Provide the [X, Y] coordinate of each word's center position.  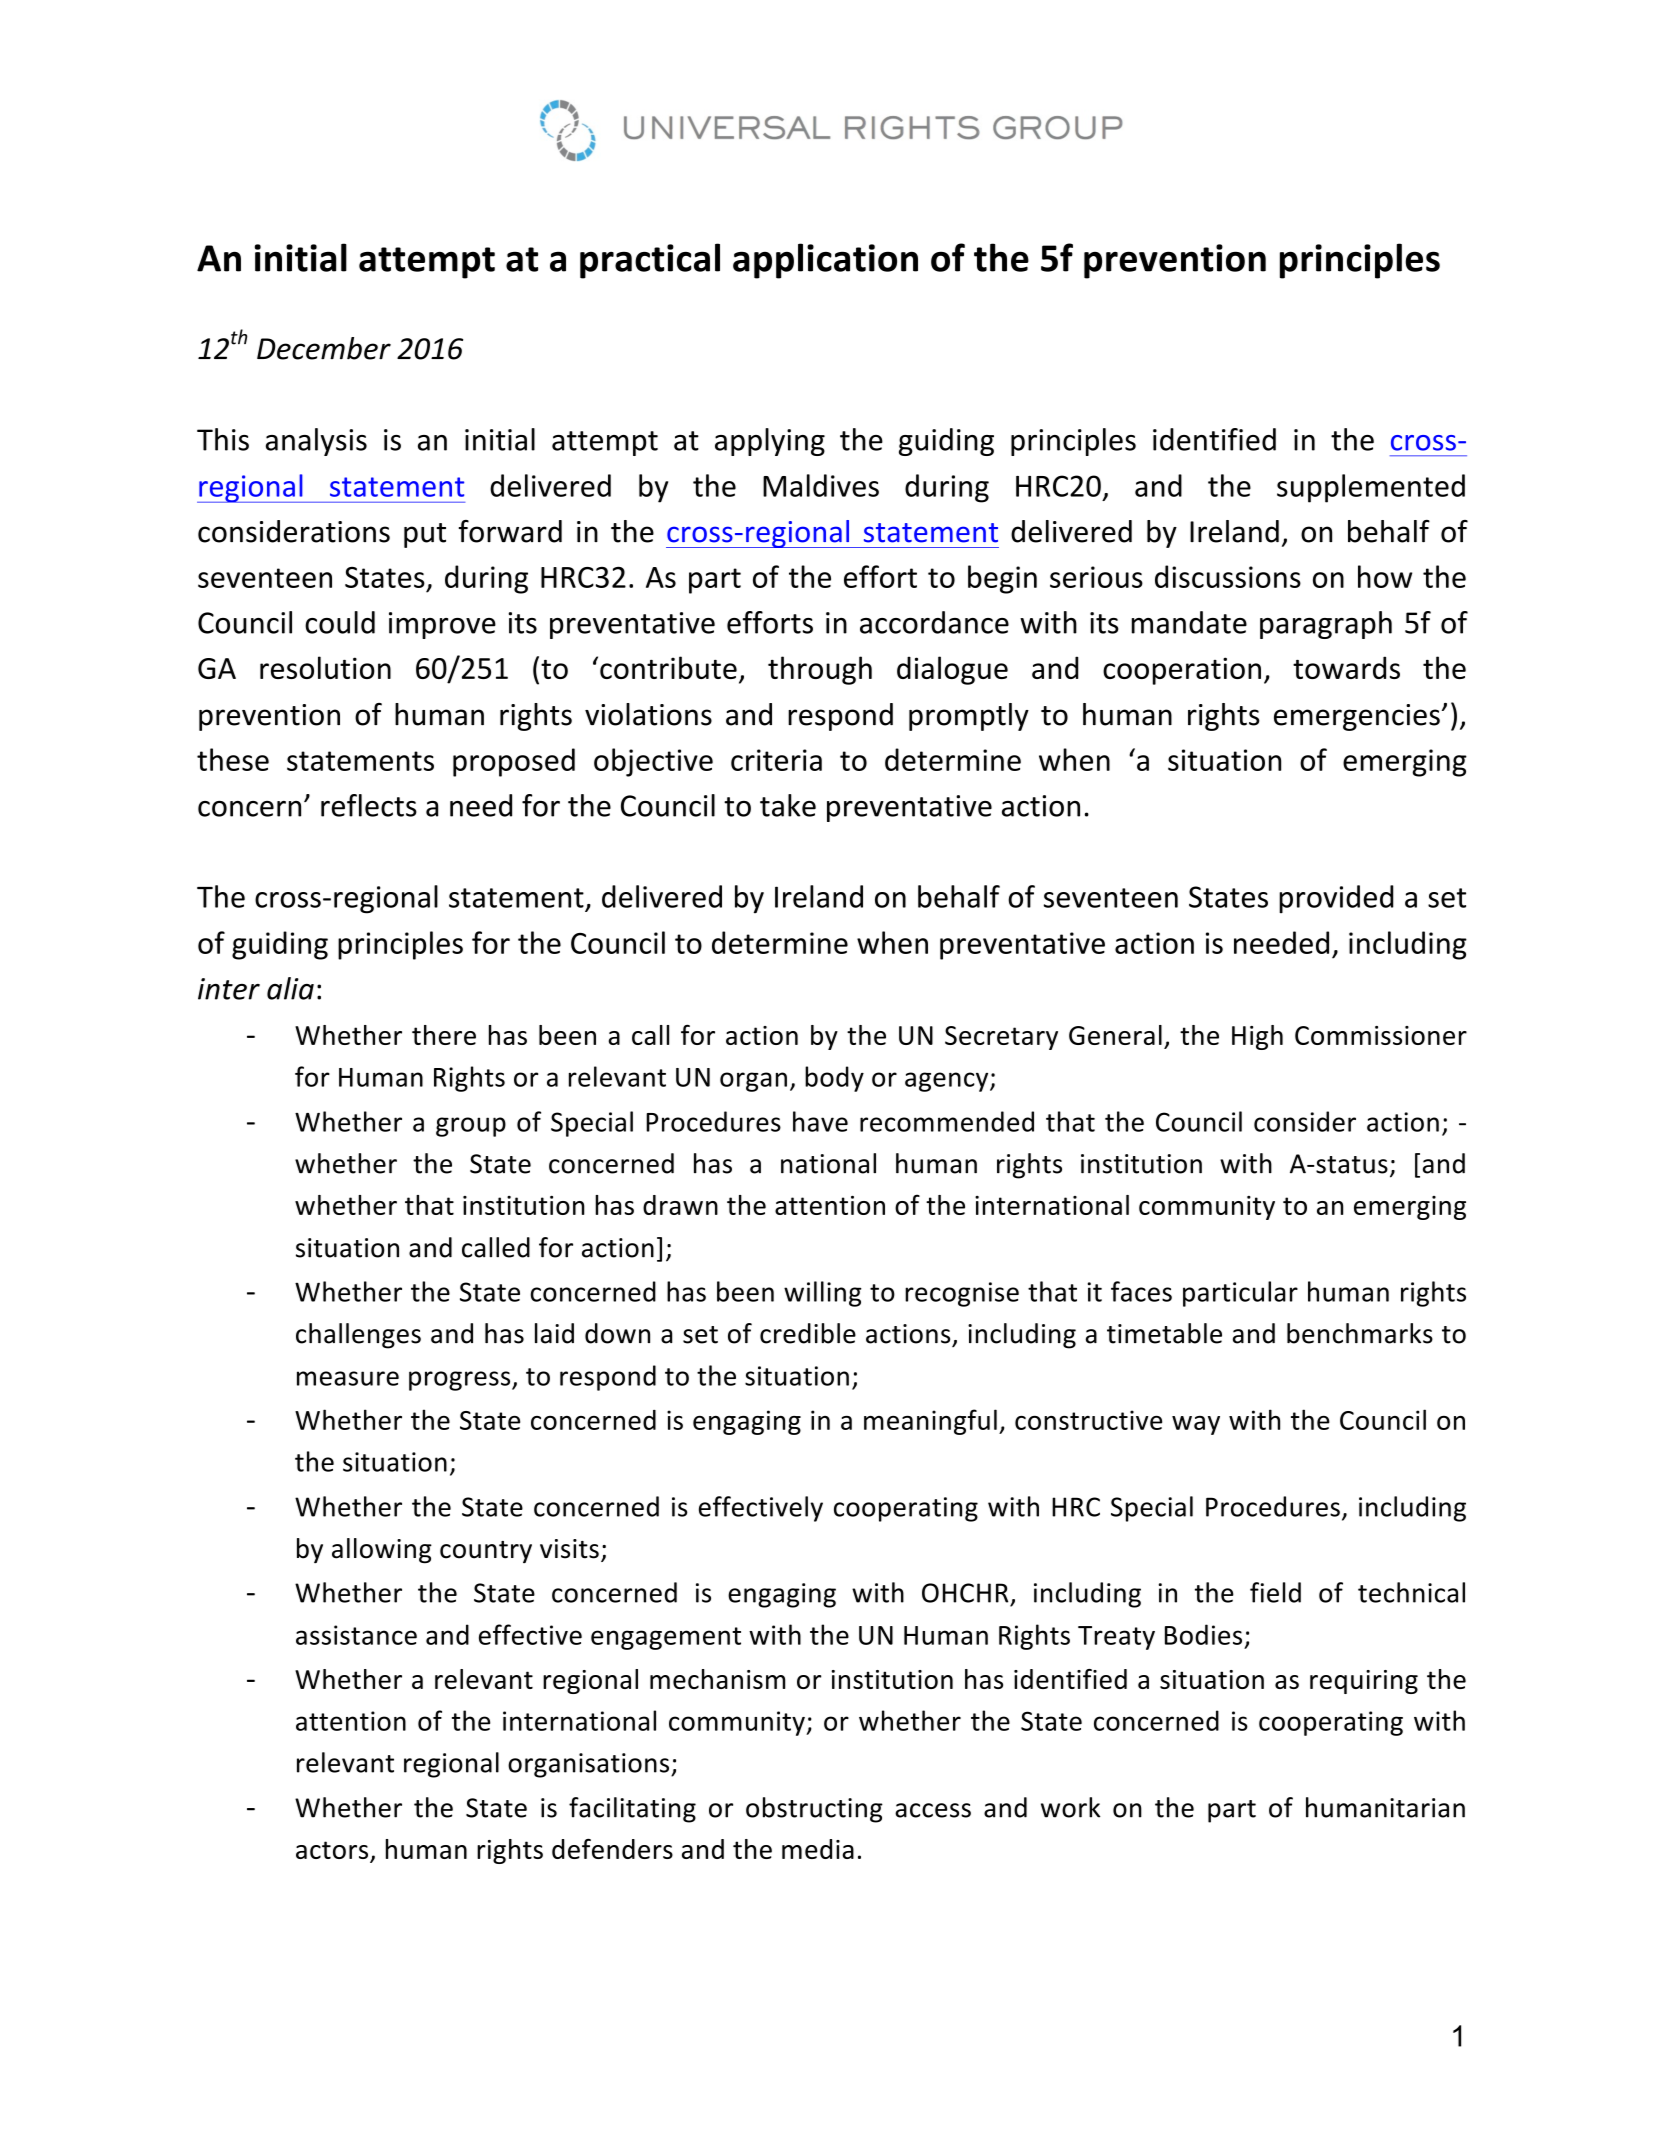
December [324, 348]
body [834, 1079]
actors [333, 1851]
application [825, 261]
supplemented [1371, 488]
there [444, 1035]
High [1257, 1037]
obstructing [814, 1810]
